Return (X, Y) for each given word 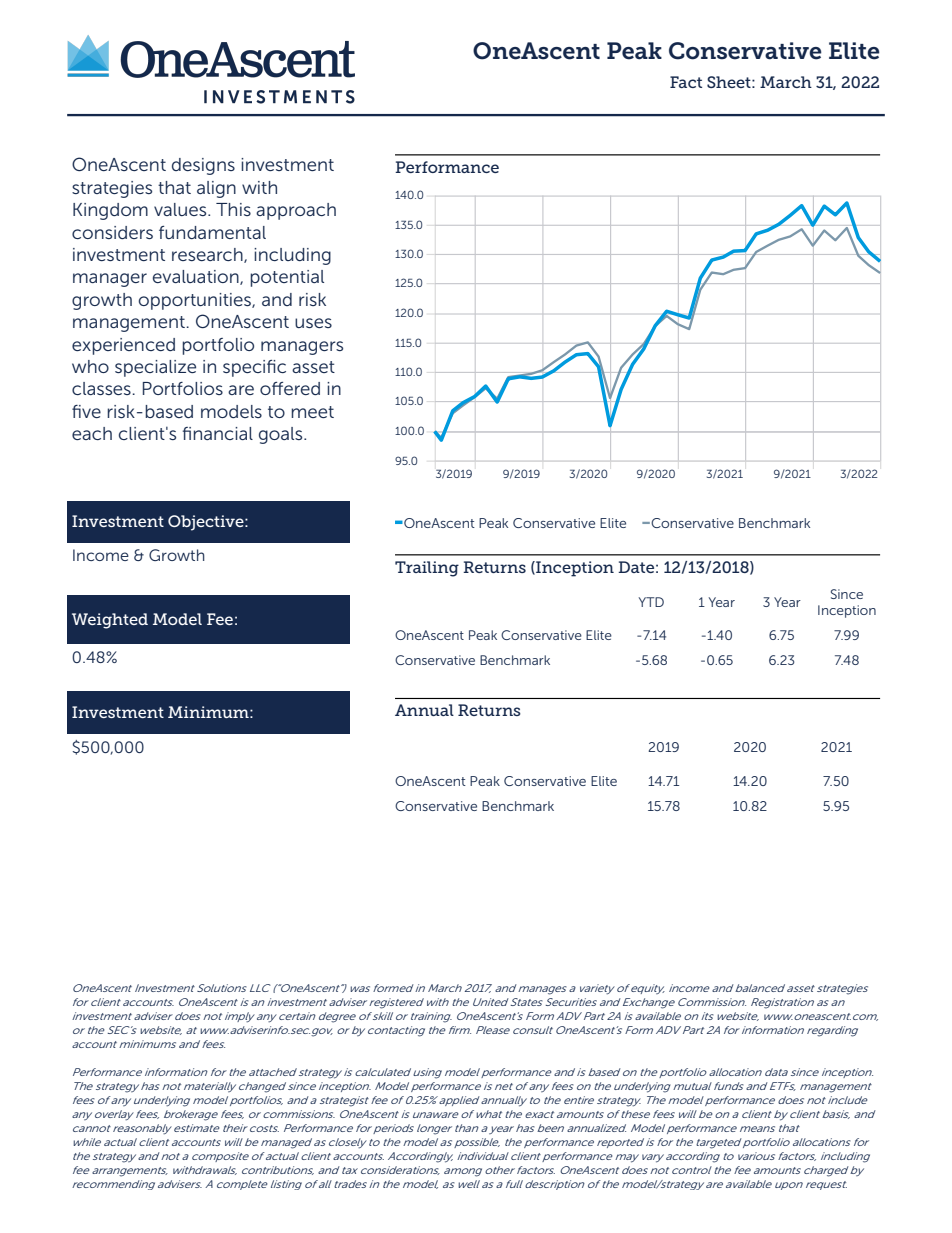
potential (287, 278)
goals (282, 435)
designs (203, 166)
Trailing (427, 569)
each (92, 433)
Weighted (110, 621)
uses (313, 323)
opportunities (195, 301)
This (233, 209)
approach (296, 211)
